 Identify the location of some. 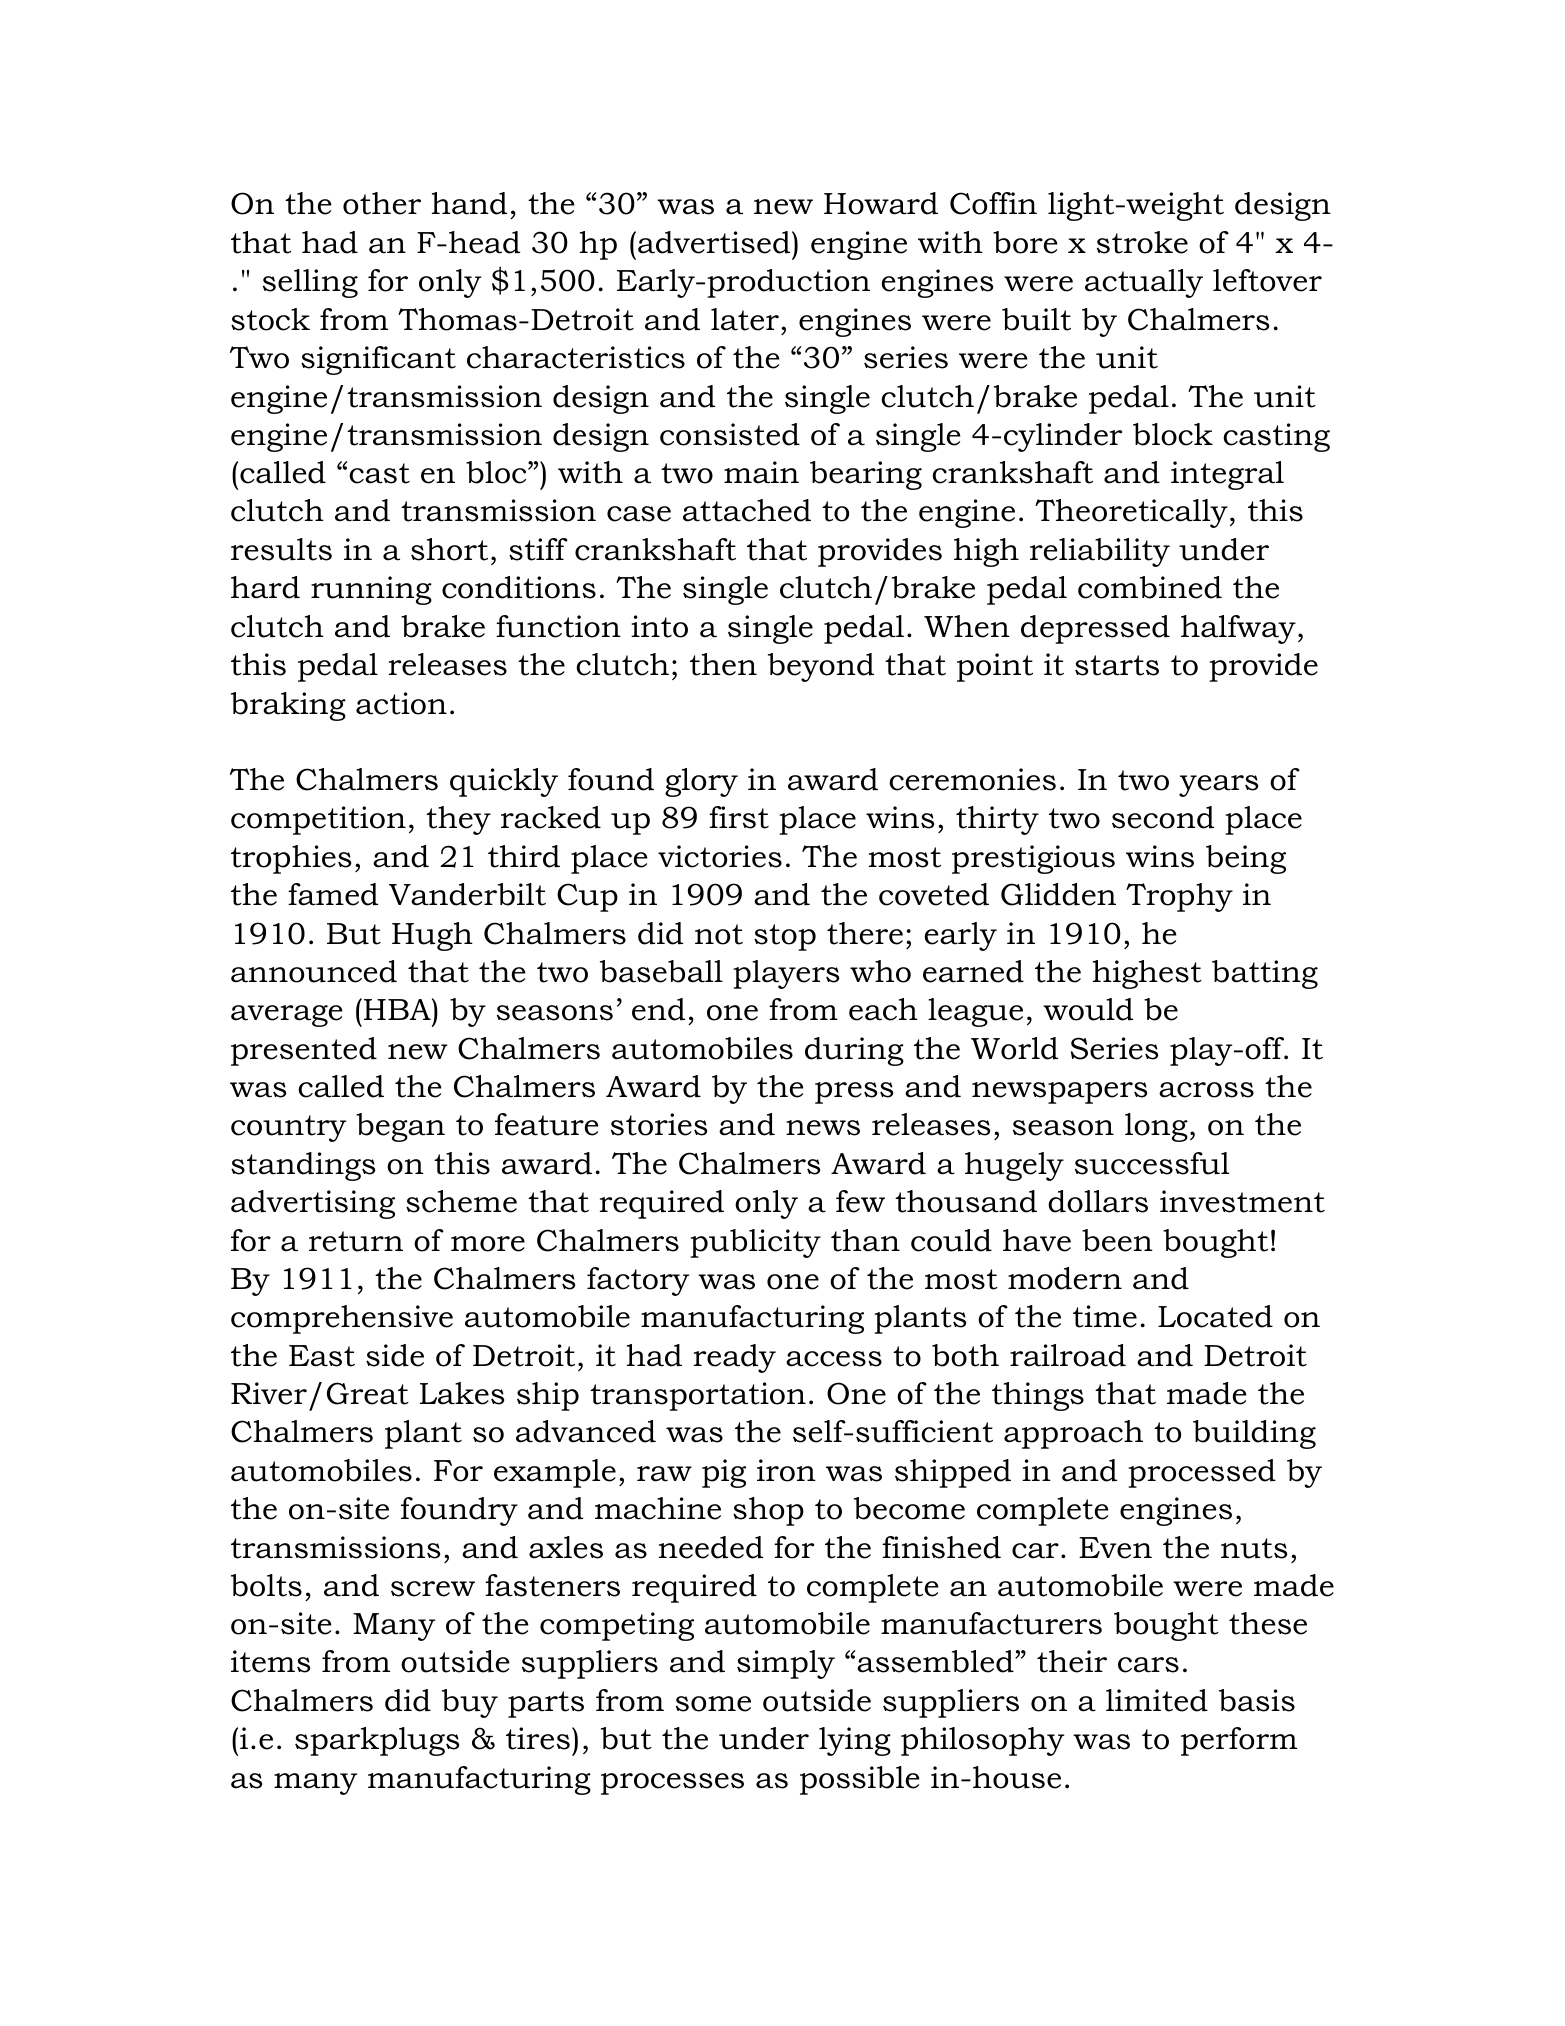
(713, 1704).
